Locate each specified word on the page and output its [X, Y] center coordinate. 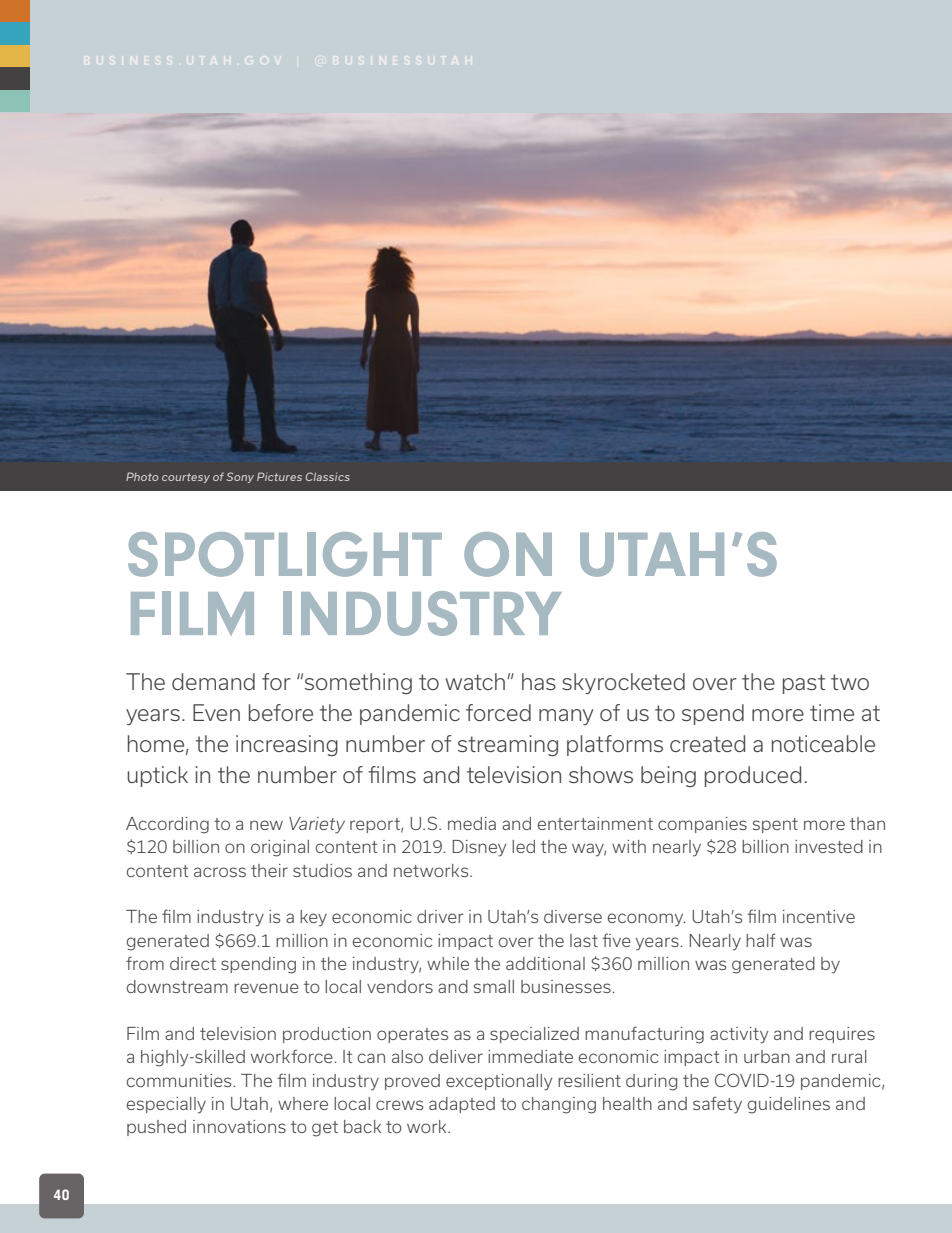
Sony [240, 477]
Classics [327, 476]
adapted [462, 1105]
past [804, 684]
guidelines [789, 1105]
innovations [239, 1126]
